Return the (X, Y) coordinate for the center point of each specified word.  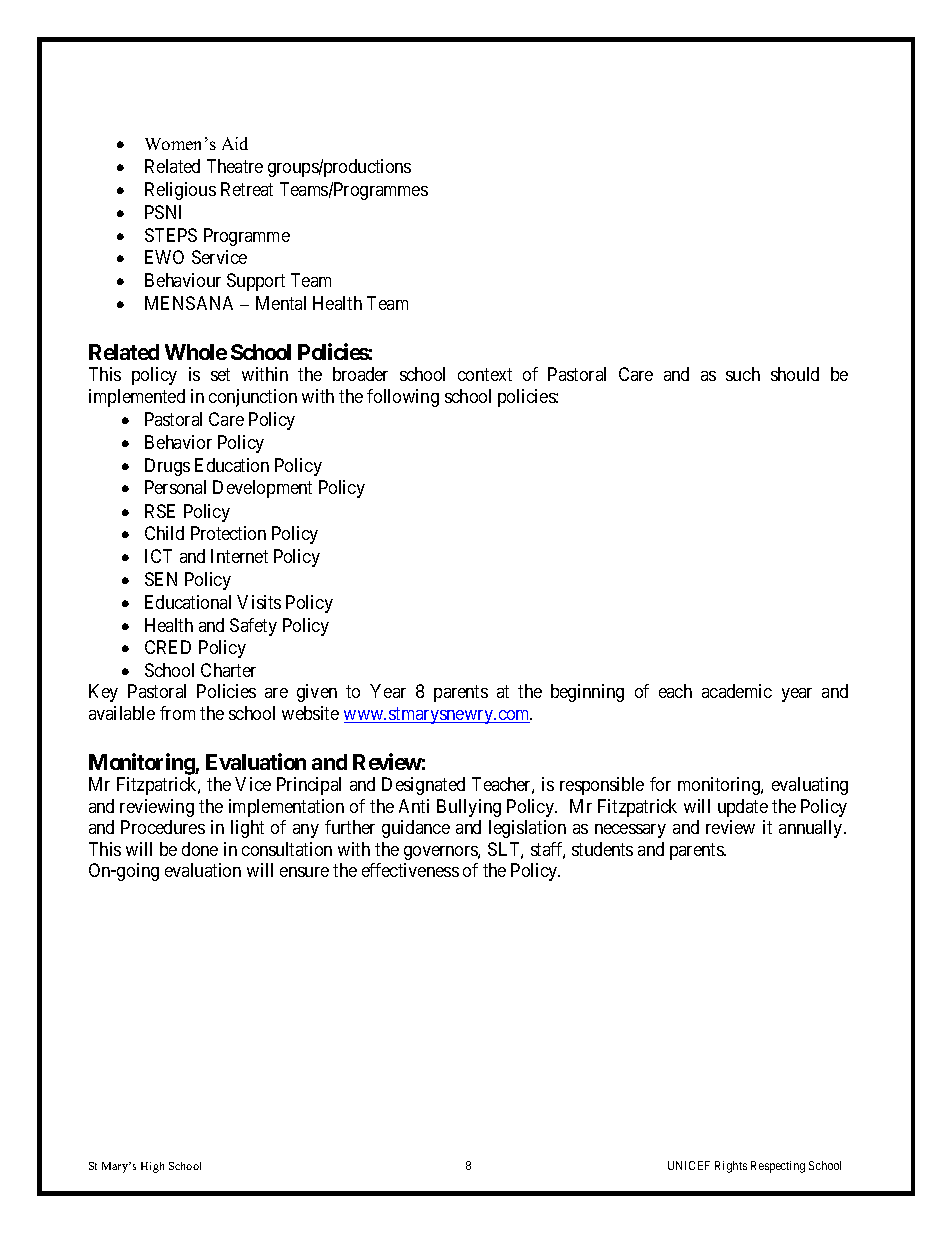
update (743, 808)
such (743, 374)
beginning (587, 693)
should (795, 374)
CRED (168, 647)
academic (737, 691)
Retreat (247, 189)
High (152, 1167)
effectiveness (410, 870)
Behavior (178, 442)
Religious (180, 191)
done (200, 849)
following (403, 398)
